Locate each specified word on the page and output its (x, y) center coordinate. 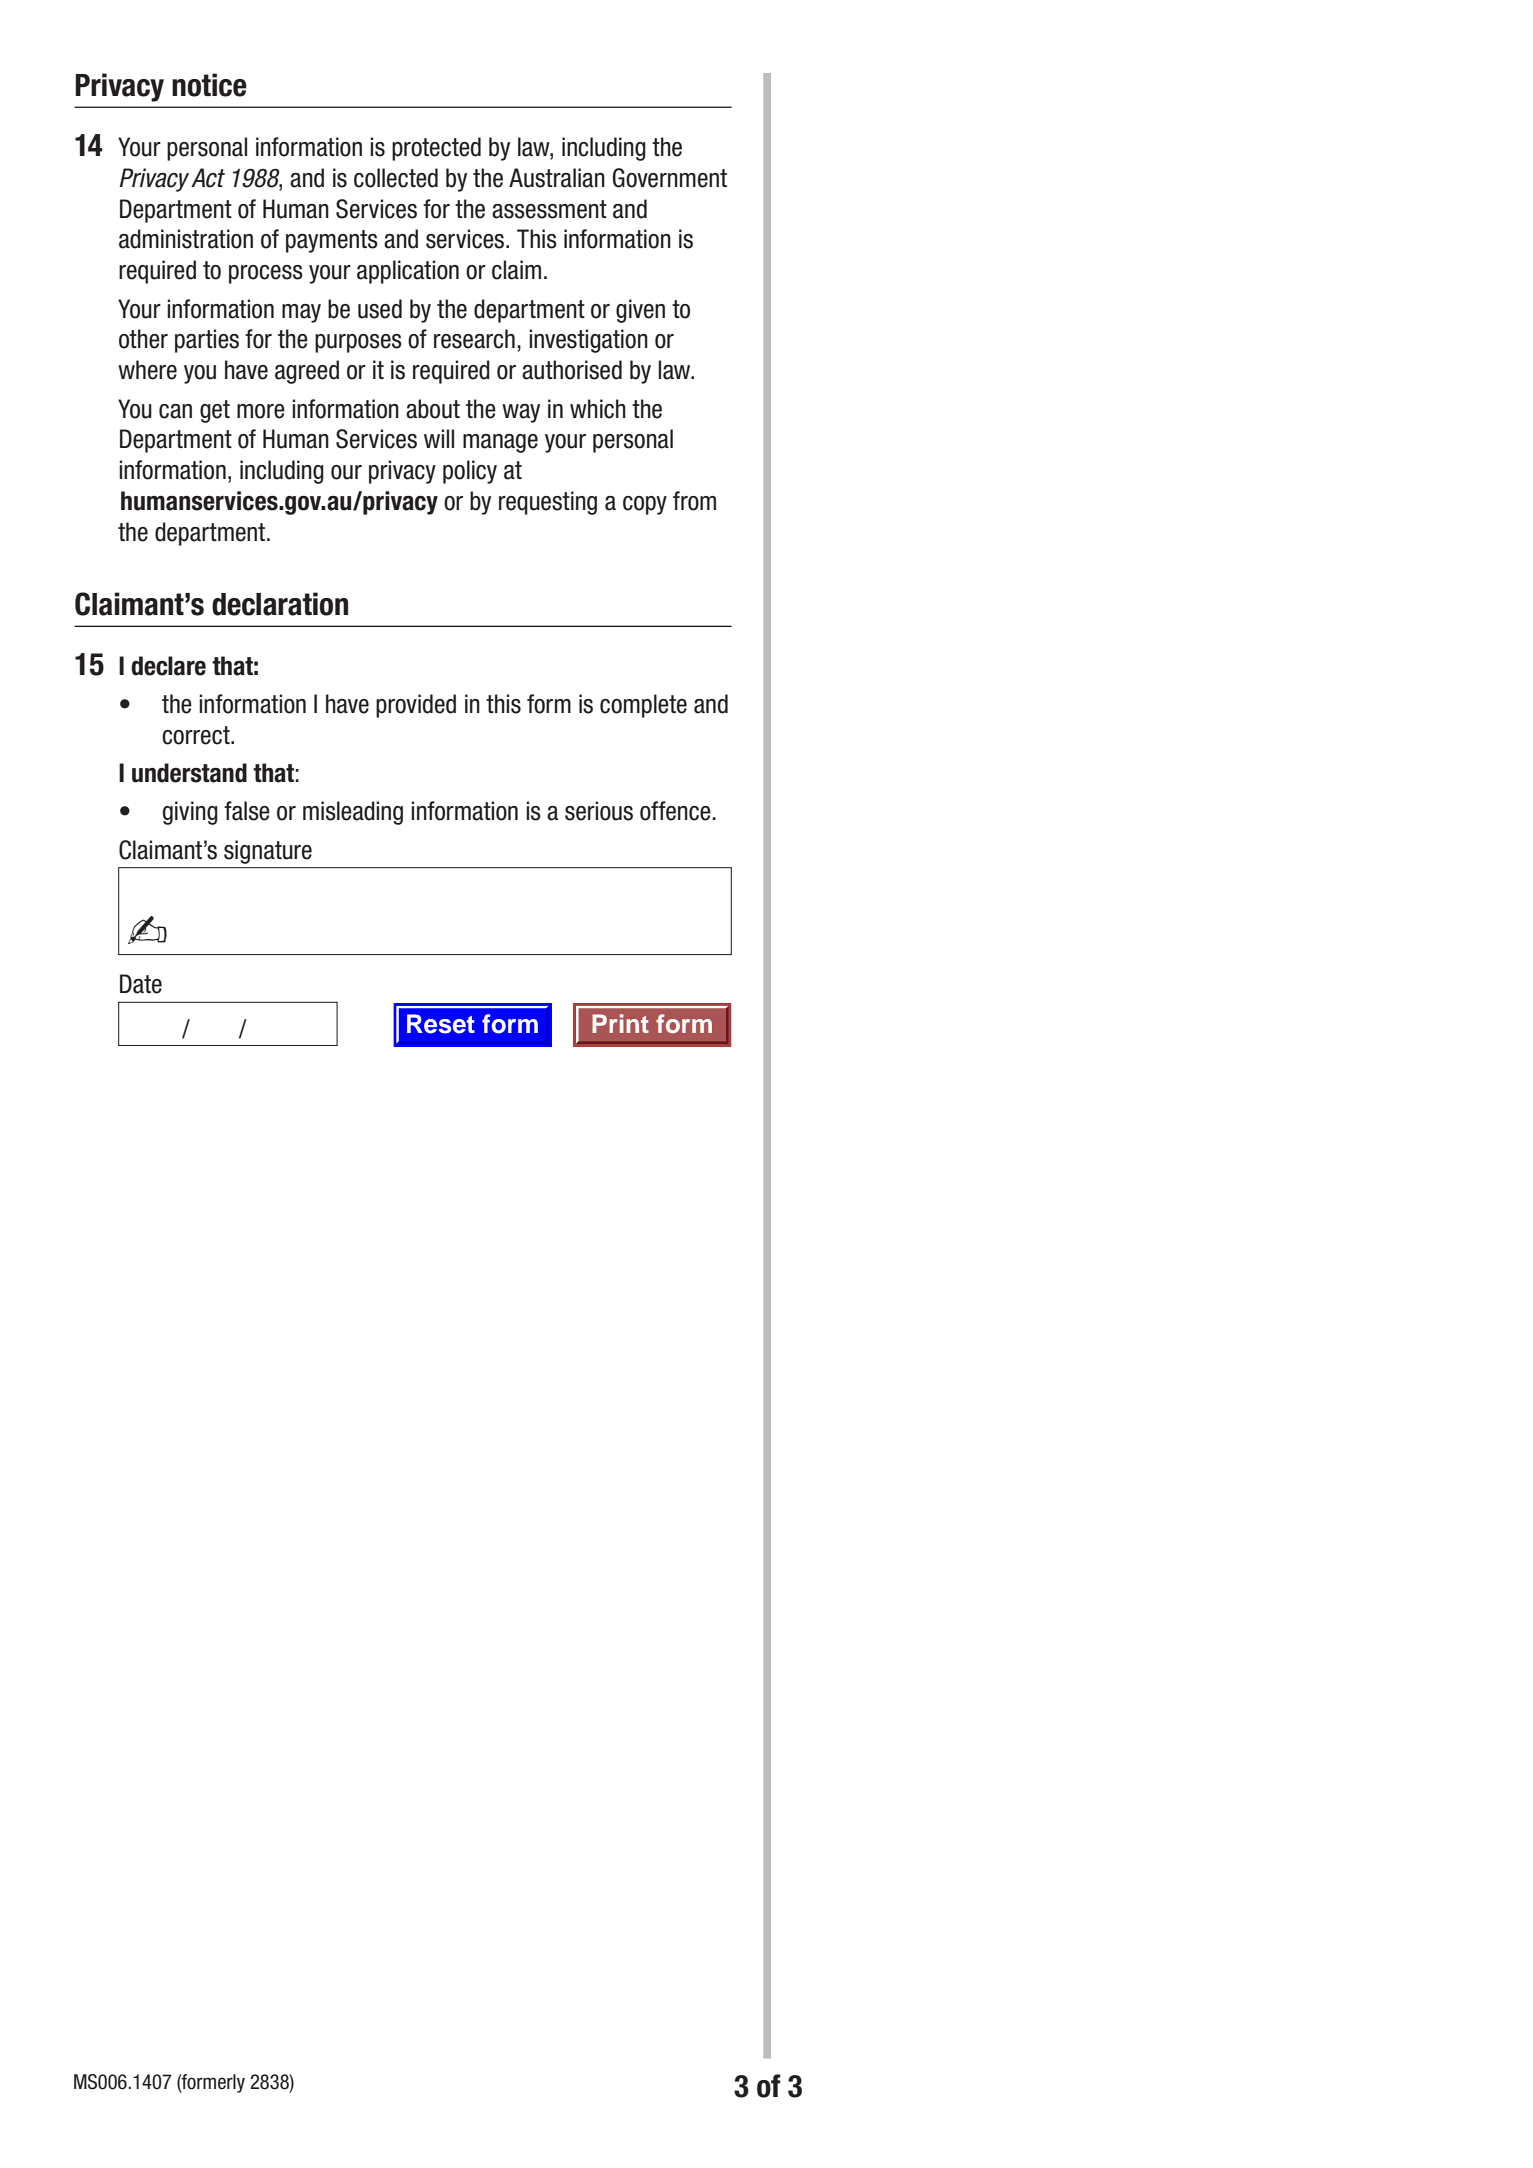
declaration (280, 604)
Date (141, 984)
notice (209, 85)
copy (645, 505)
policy (470, 472)
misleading (353, 813)
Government (670, 178)
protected (436, 149)
